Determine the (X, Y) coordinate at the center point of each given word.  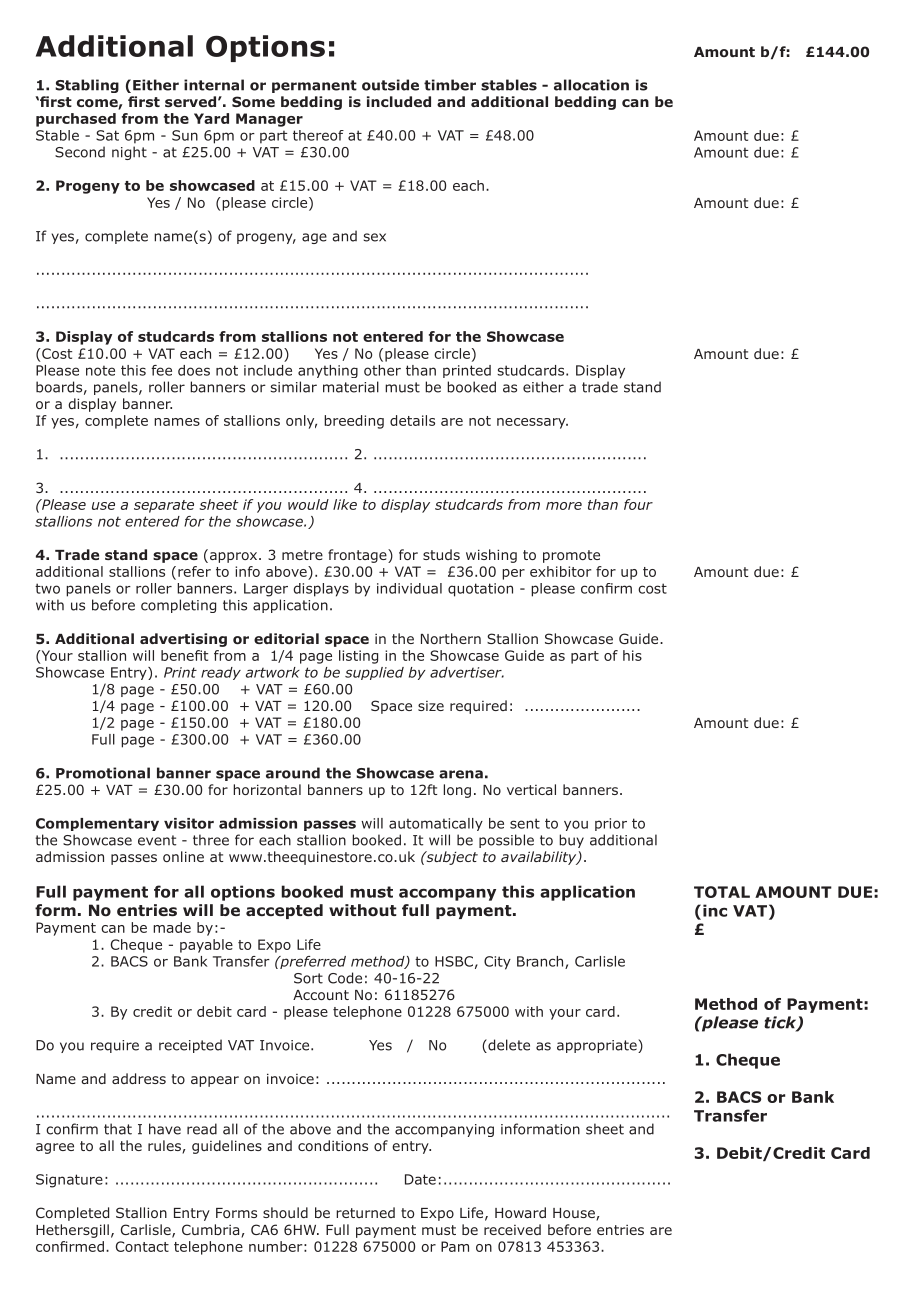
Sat (107, 135)
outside (390, 85)
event (157, 840)
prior (611, 824)
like (345, 504)
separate (164, 506)
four (638, 504)
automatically (436, 824)
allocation (591, 85)
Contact (142, 1246)
